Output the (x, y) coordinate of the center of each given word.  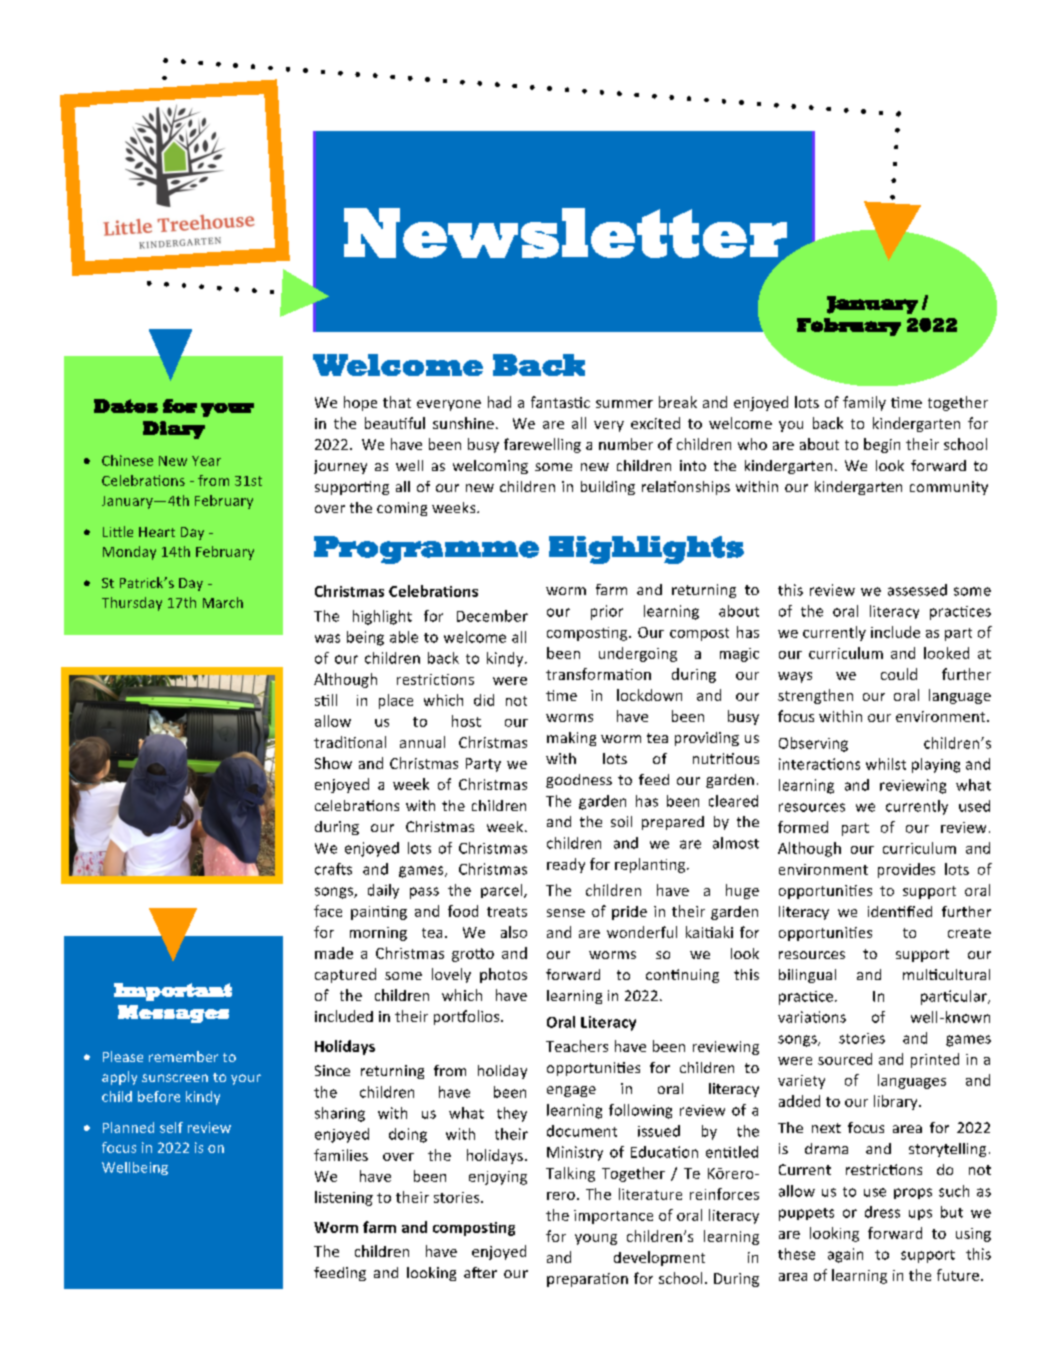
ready (566, 865)
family (864, 403)
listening (344, 1198)
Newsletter (566, 234)
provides (906, 870)
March (223, 602)
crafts (333, 869)
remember (183, 1056)
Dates (126, 406)
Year (206, 461)
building (608, 488)
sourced (845, 1059)
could (899, 674)
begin (882, 445)
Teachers (577, 1046)
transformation (598, 674)
